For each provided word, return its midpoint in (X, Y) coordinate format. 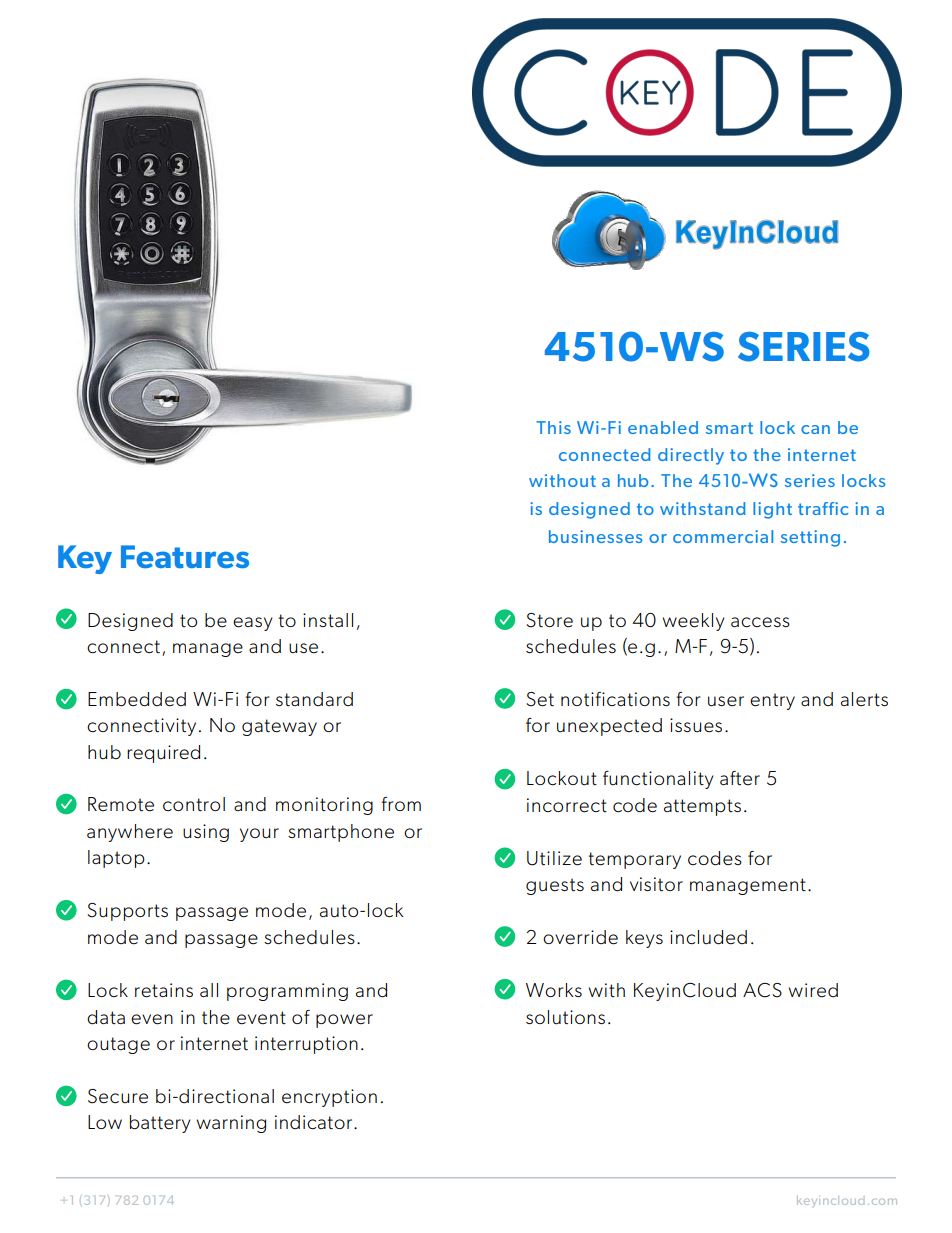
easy (253, 624)
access (760, 622)
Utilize (554, 858)
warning (231, 1124)
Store (549, 620)
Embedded (137, 699)
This (554, 427)
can (815, 429)
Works (554, 990)
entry (772, 701)
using (206, 833)
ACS (762, 990)
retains (164, 990)
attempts (702, 807)
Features (185, 556)
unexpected (609, 727)
